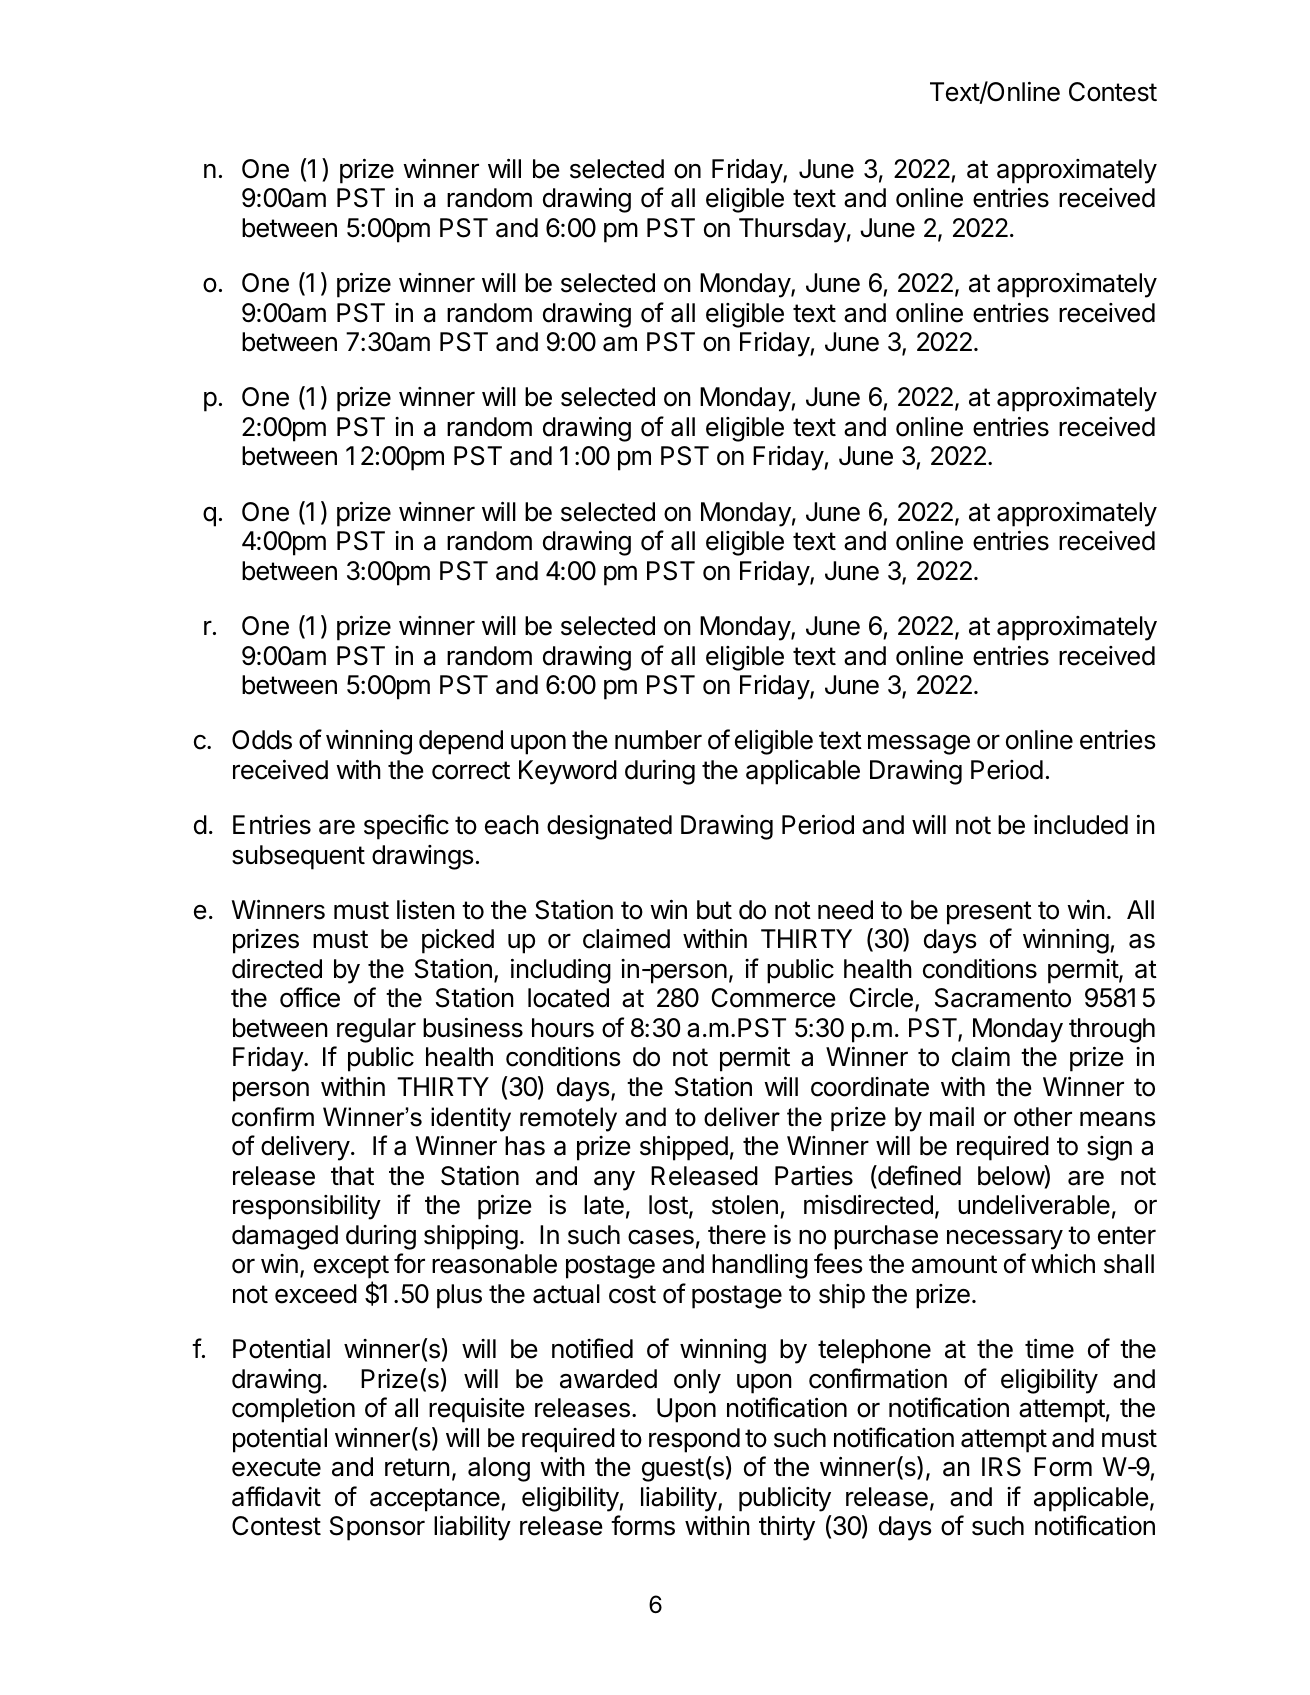  I want to click on but, so click(714, 910).
